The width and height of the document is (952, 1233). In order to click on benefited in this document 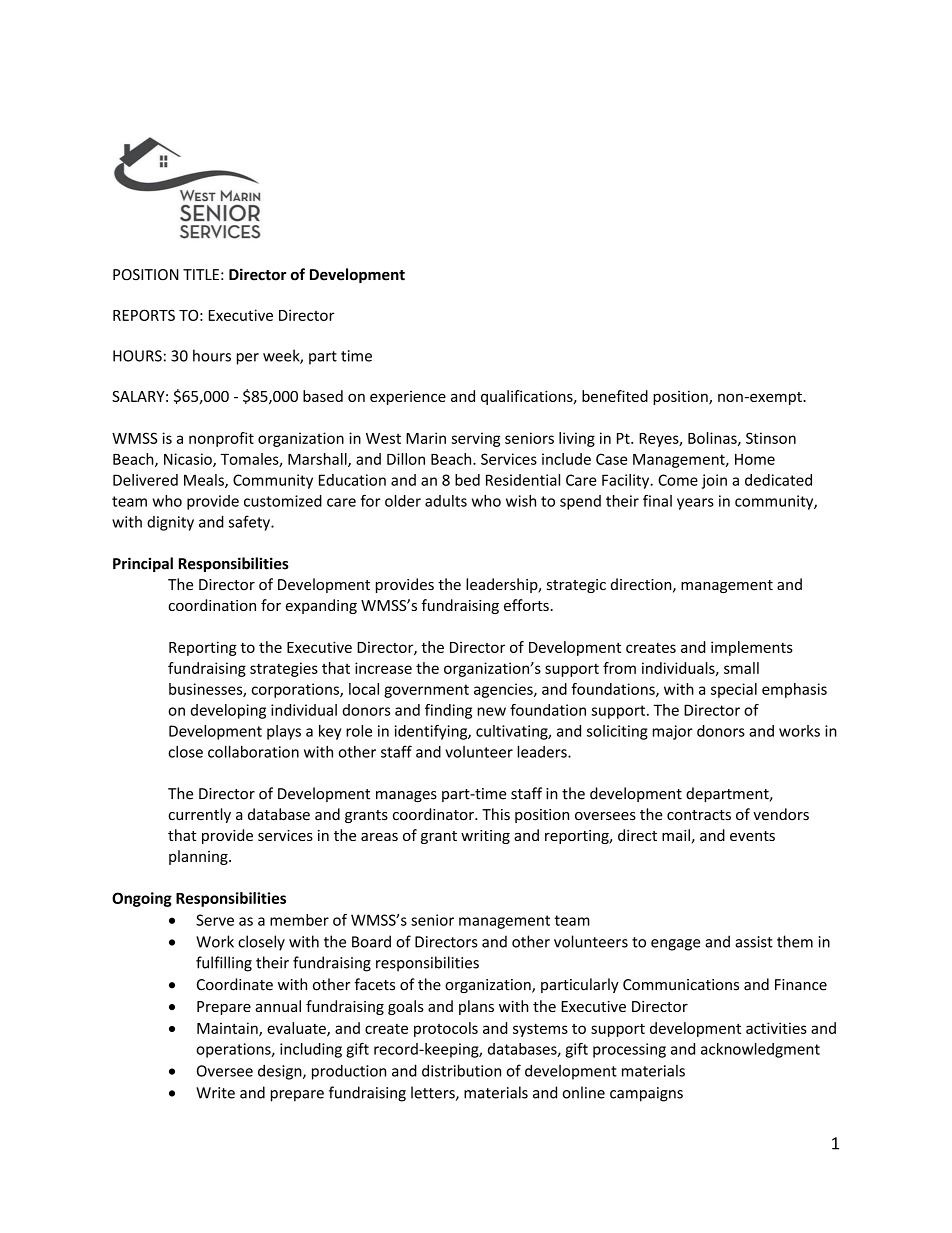, I will do `click(615, 396)`.
